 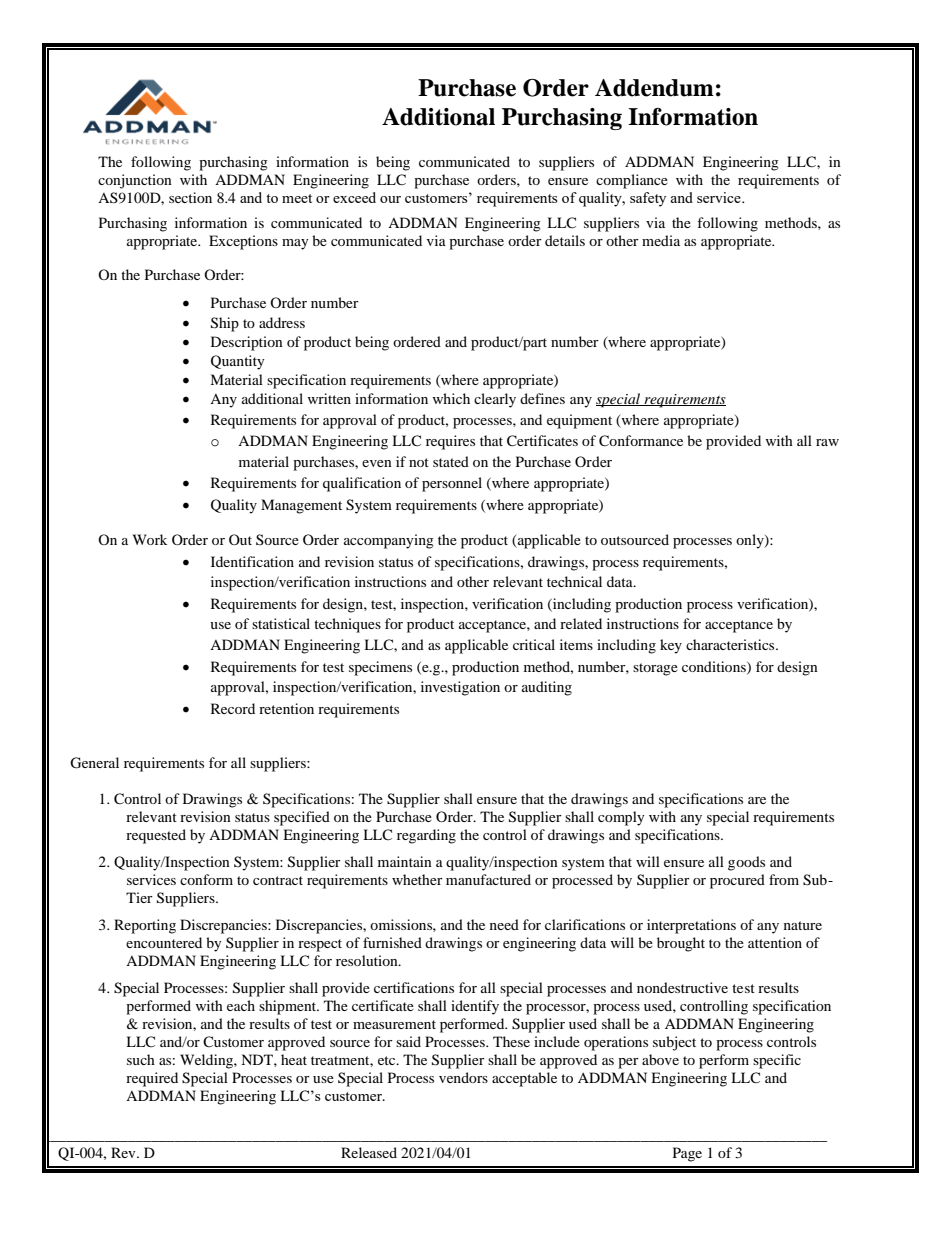 What do you see at coordinates (460, 688) in the image?
I see `investigation` at bounding box center [460, 688].
